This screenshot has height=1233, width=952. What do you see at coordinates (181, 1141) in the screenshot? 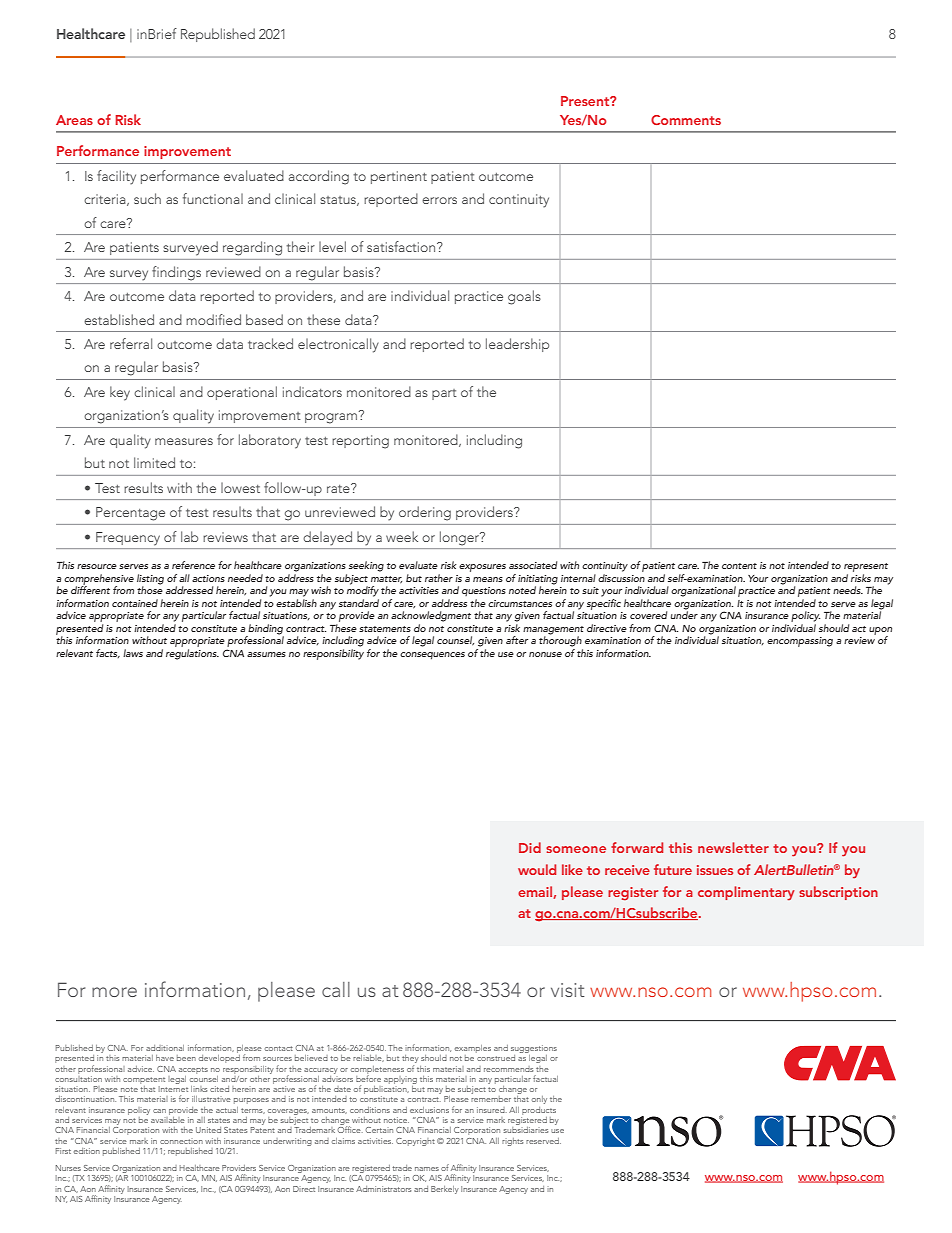
I see `connection` at bounding box center [181, 1141].
